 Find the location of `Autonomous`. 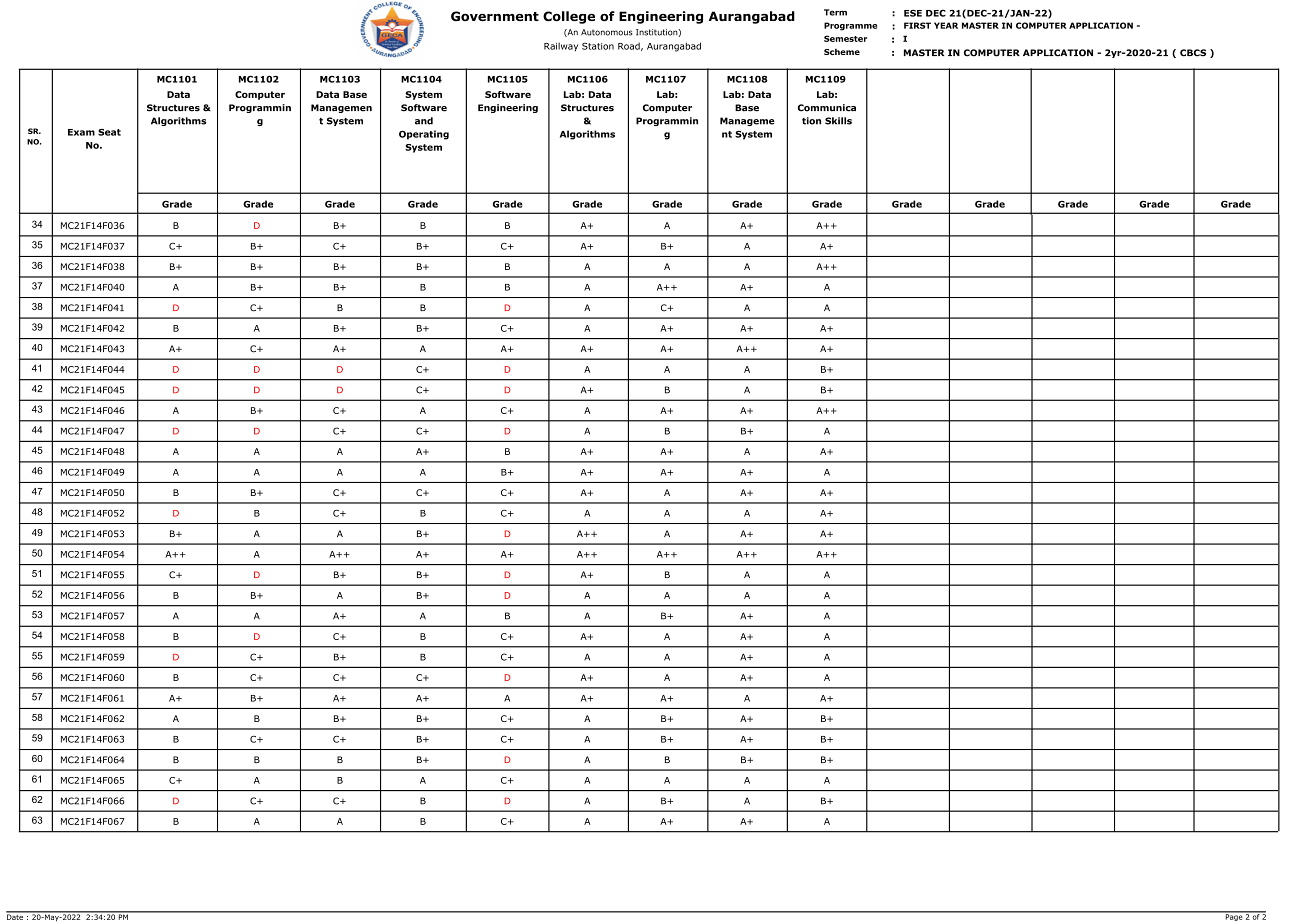

Autonomous is located at coordinates (606, 32).
